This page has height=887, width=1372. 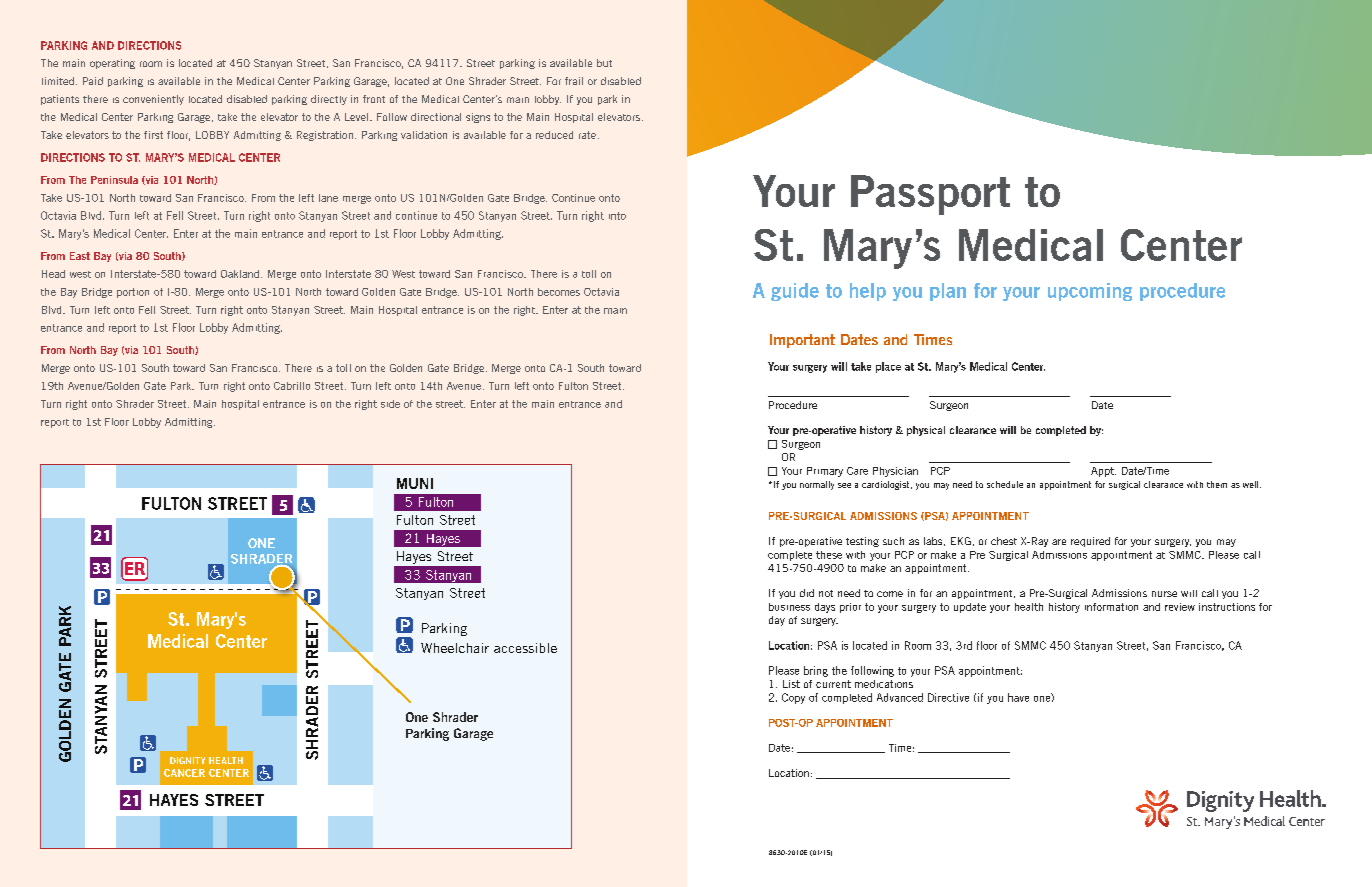 I want to click on DIGNITY, so click(x=187, y=760).
